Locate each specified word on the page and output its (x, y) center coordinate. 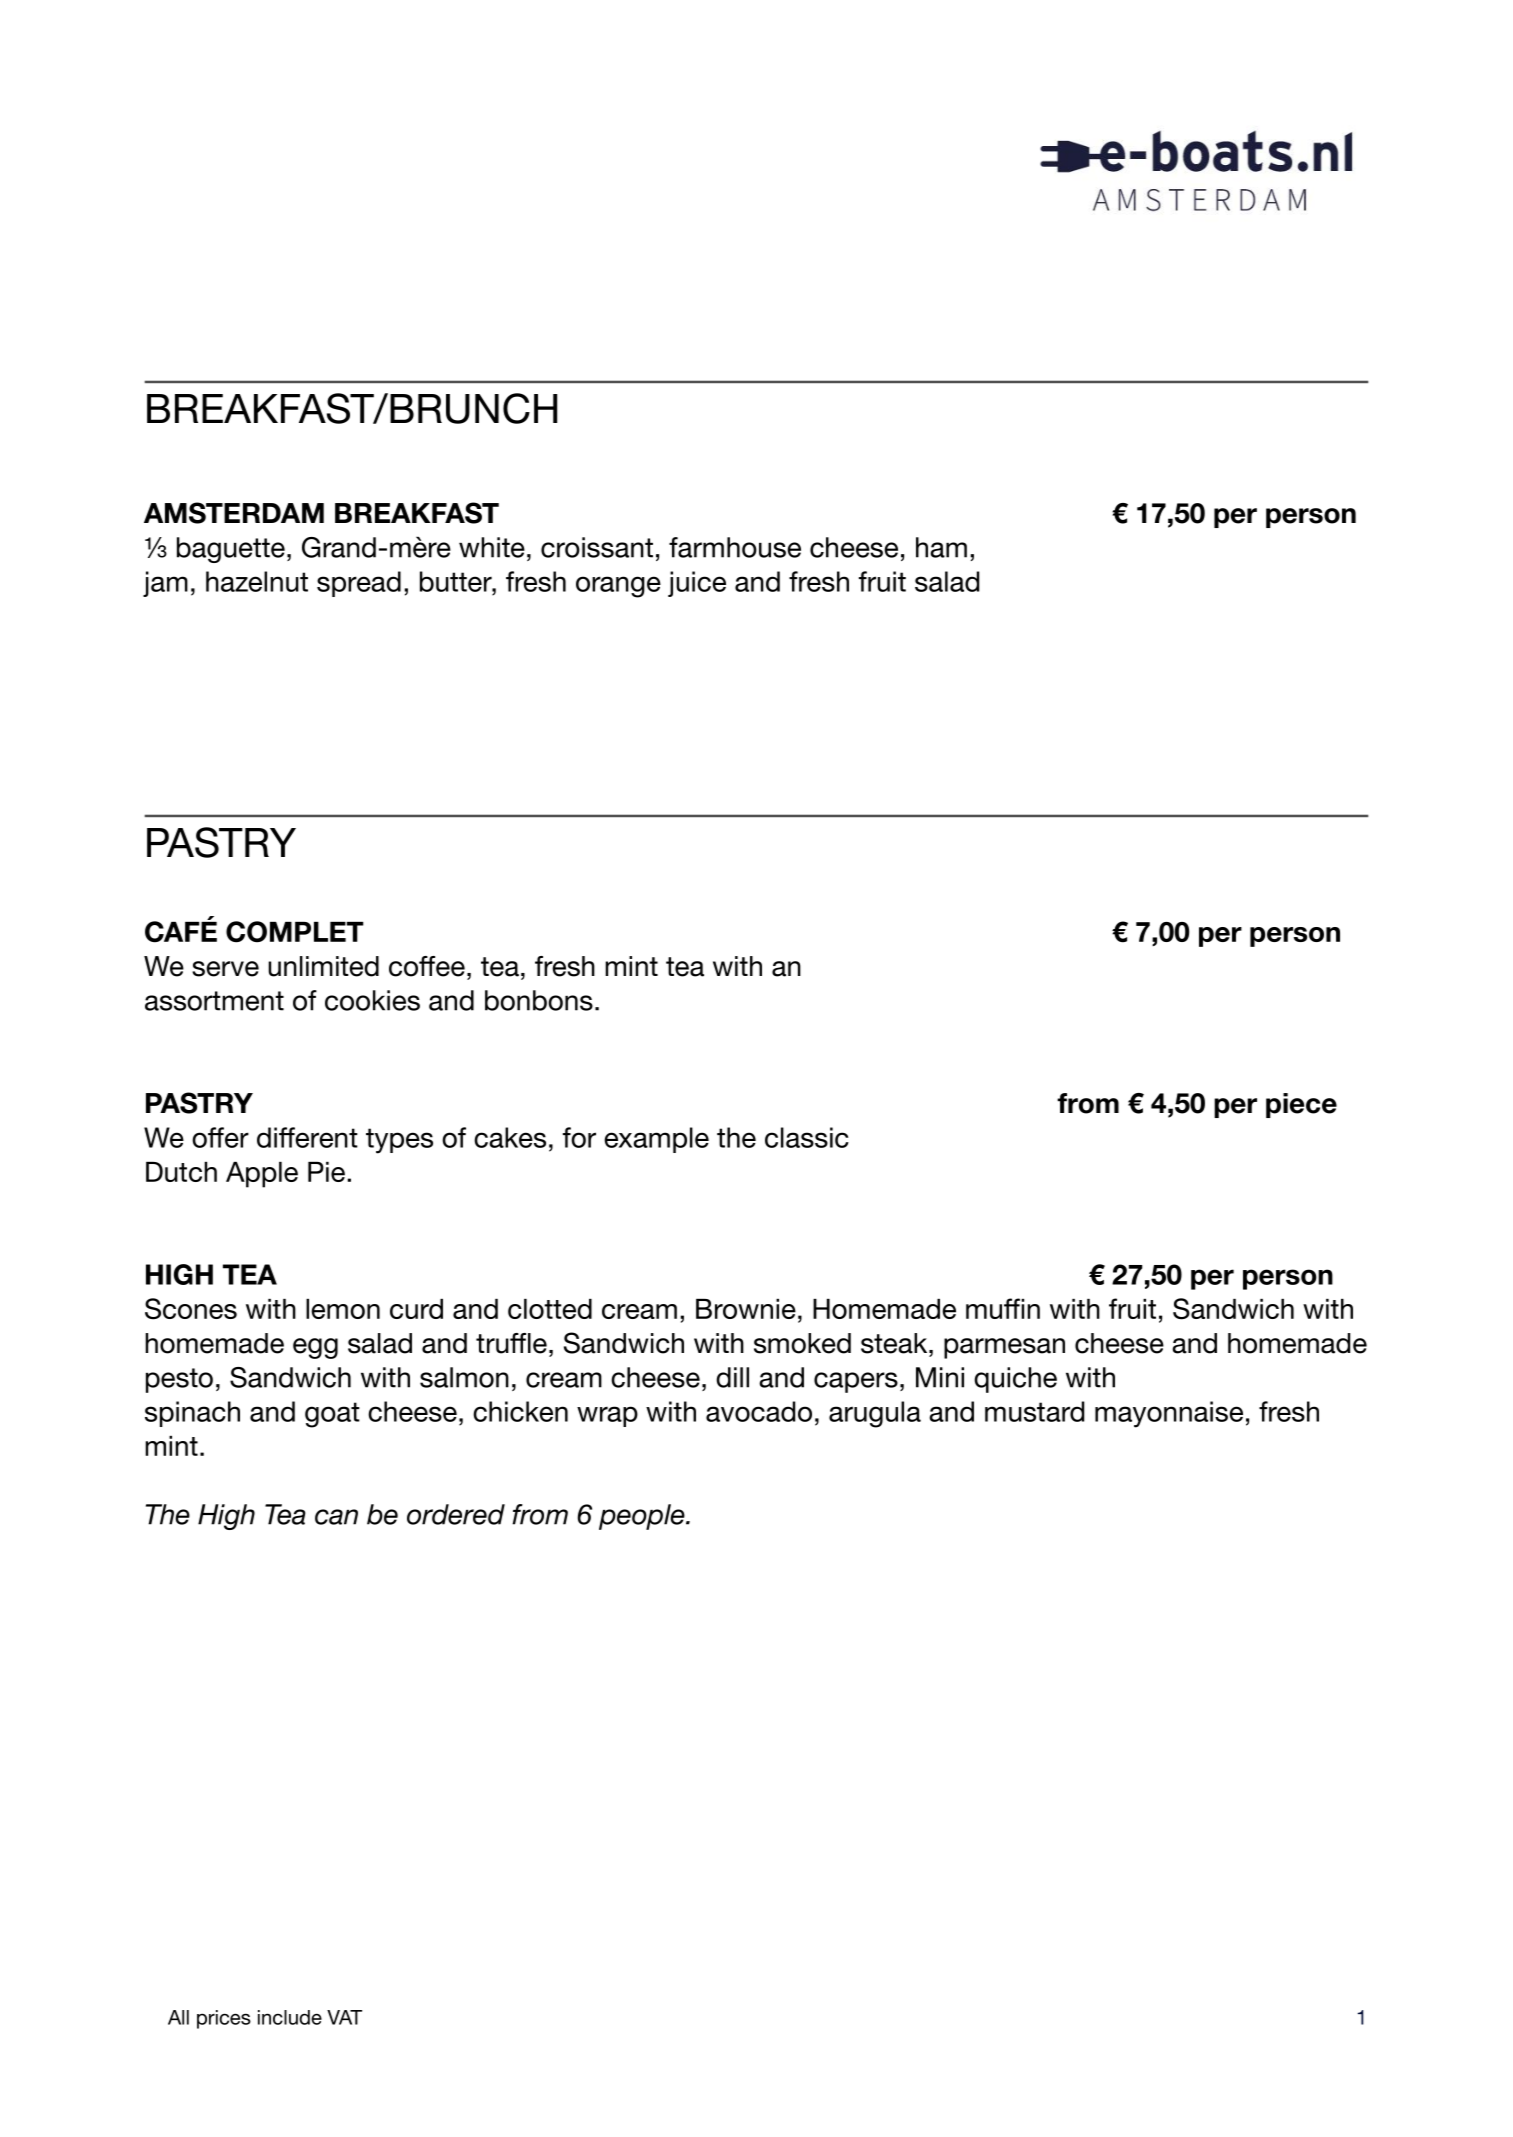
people (643, 1517)
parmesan (1004, 1348)
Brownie (746, 1309)
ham (941, 547)
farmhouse (735, 547)
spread (359, 584)
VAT (344, 2017)
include (290, 2017)
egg (315, 1348)
